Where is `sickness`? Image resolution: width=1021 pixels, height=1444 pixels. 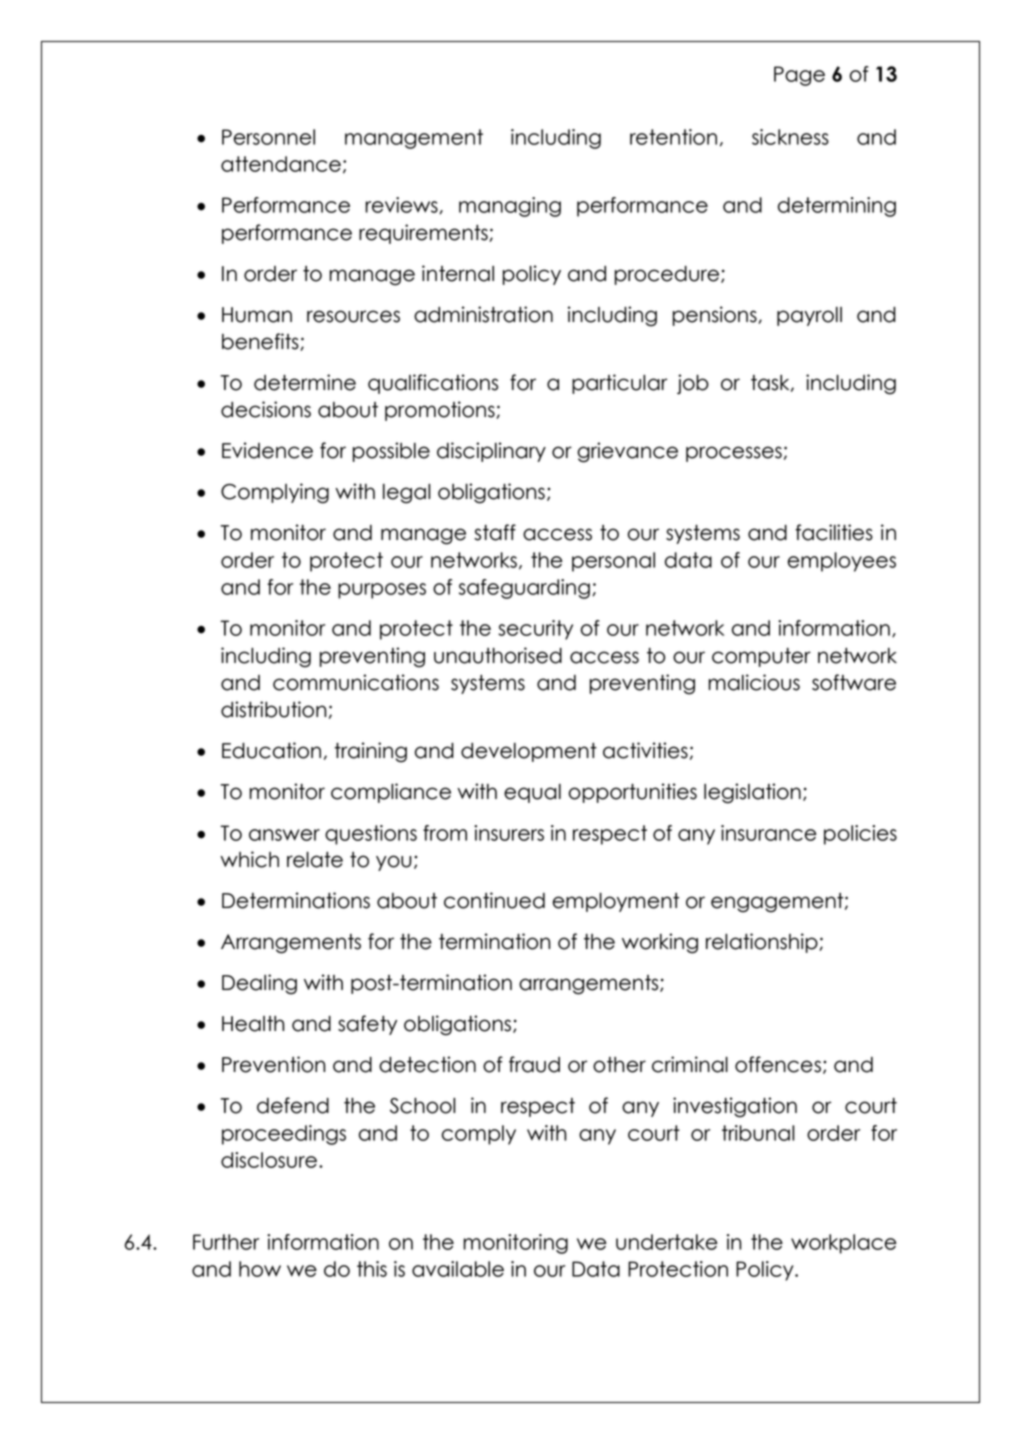
sickness is located at coordinates (790, 137).
